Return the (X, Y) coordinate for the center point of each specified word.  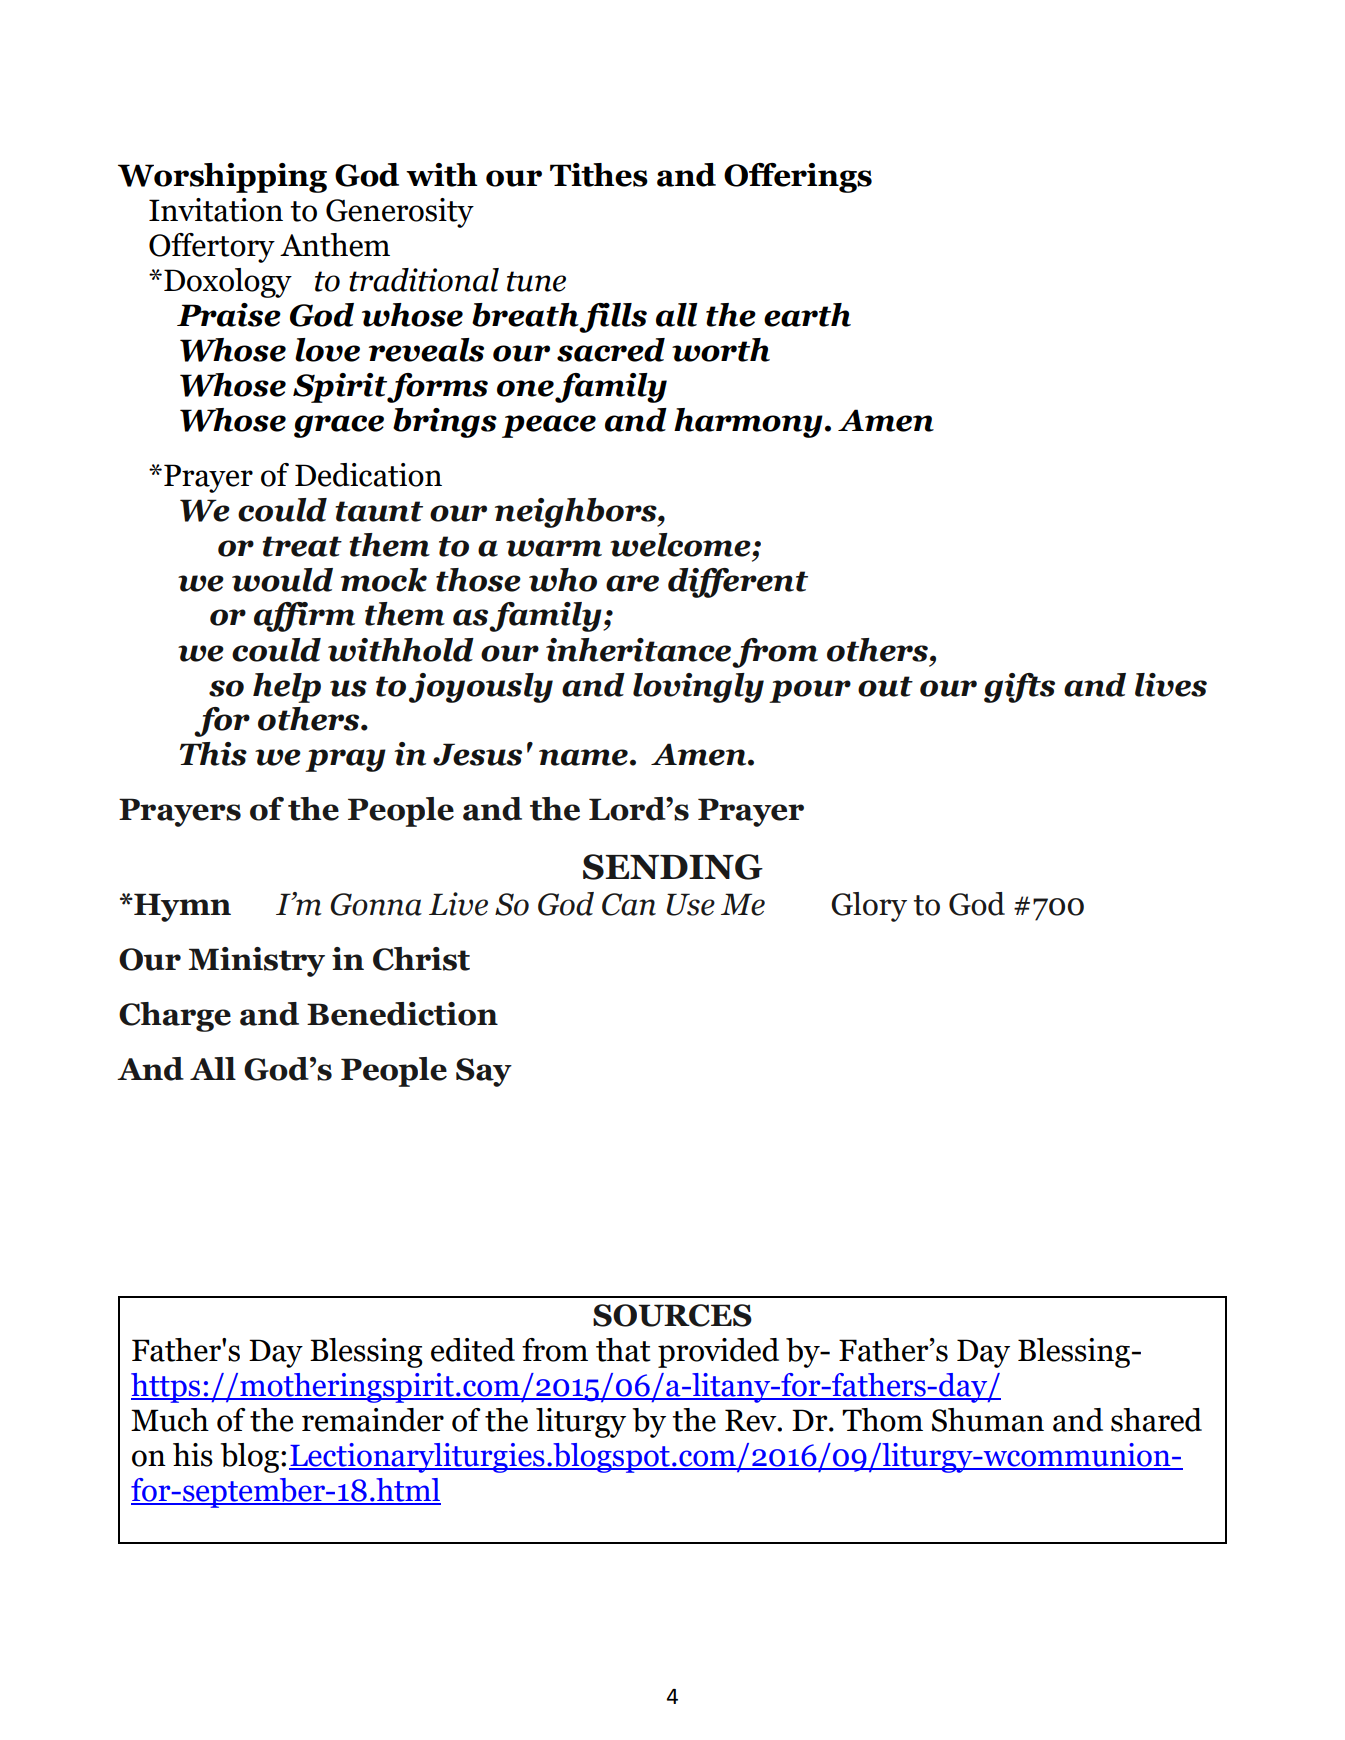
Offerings (798, 178)
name (583, 757)
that (623, 1350)
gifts (1019, 688)
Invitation (216, 210)
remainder (373, 1420)
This (213, 754)
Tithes (599, 175)
